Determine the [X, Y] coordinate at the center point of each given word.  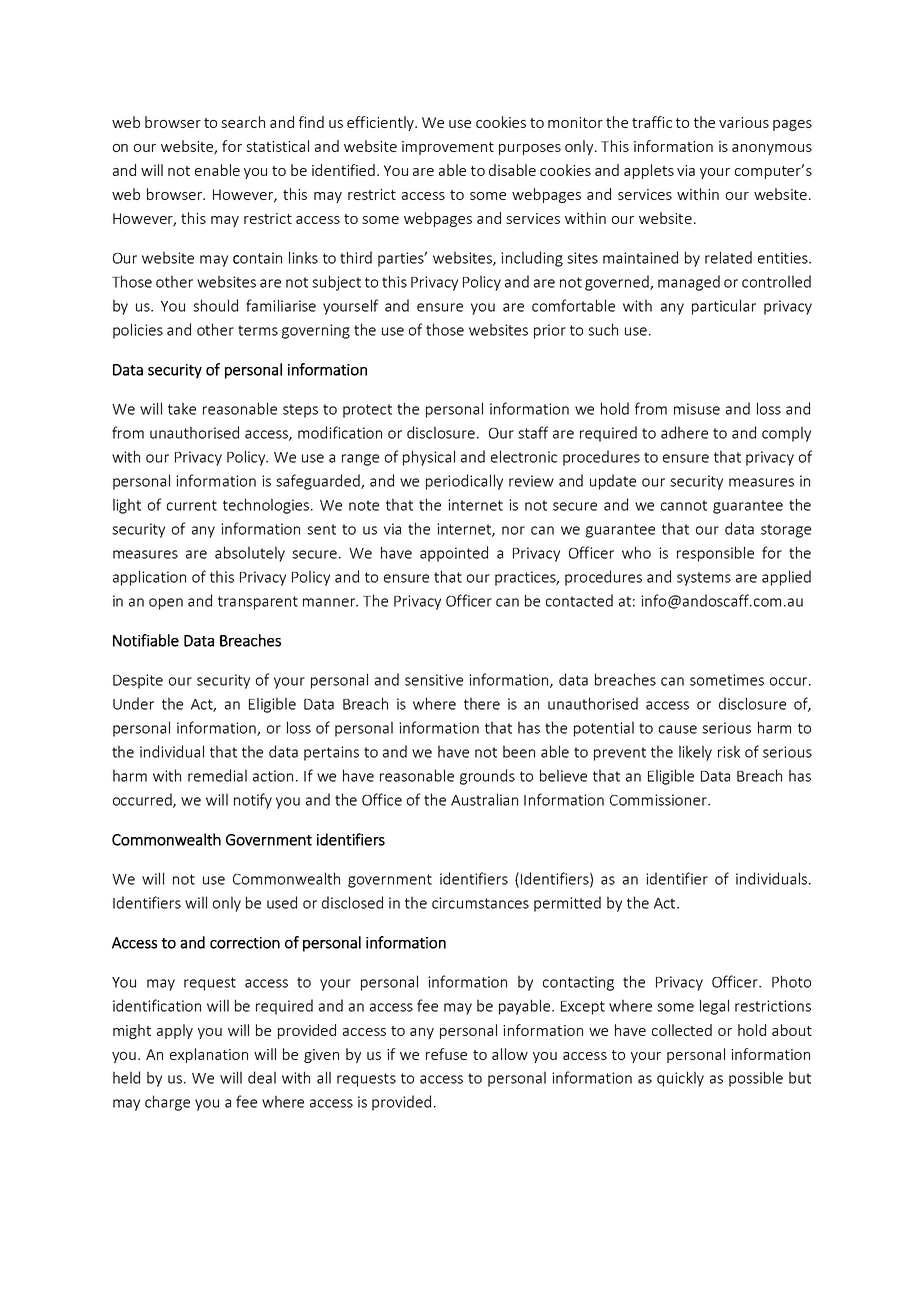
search [243, 122]
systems [704, 579]
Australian [484, 799]
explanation [209, 1055]
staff [533, 432]
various [744, 122]
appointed [454, 554]
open [166, 604]
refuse [446, 1054]
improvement [448, 148]
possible [756, 1079]
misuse [697, 409]
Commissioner [659, 800]
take [182, 408]
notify [253, 801]
